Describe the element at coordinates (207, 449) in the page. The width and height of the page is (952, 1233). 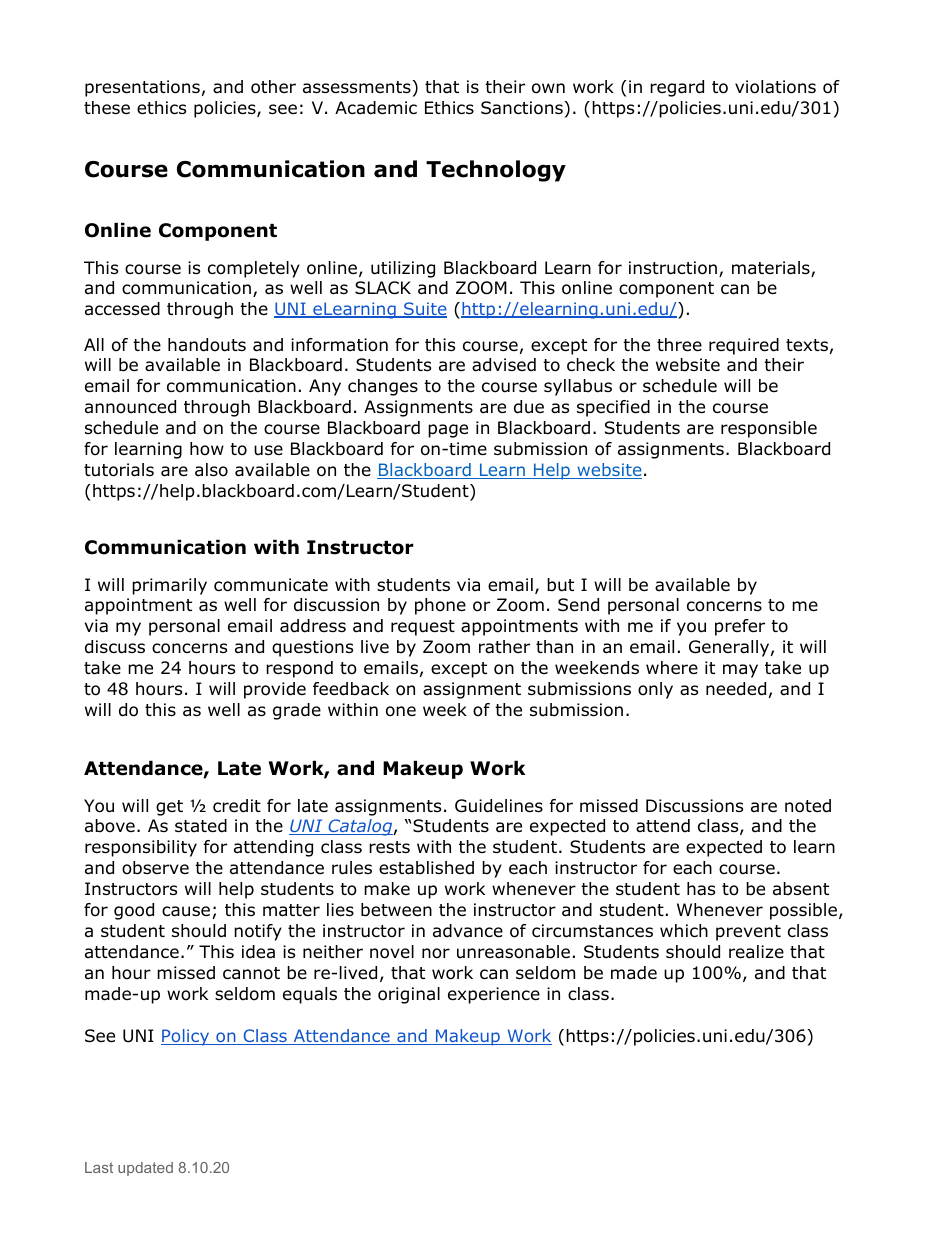
I see `how` at that location.
